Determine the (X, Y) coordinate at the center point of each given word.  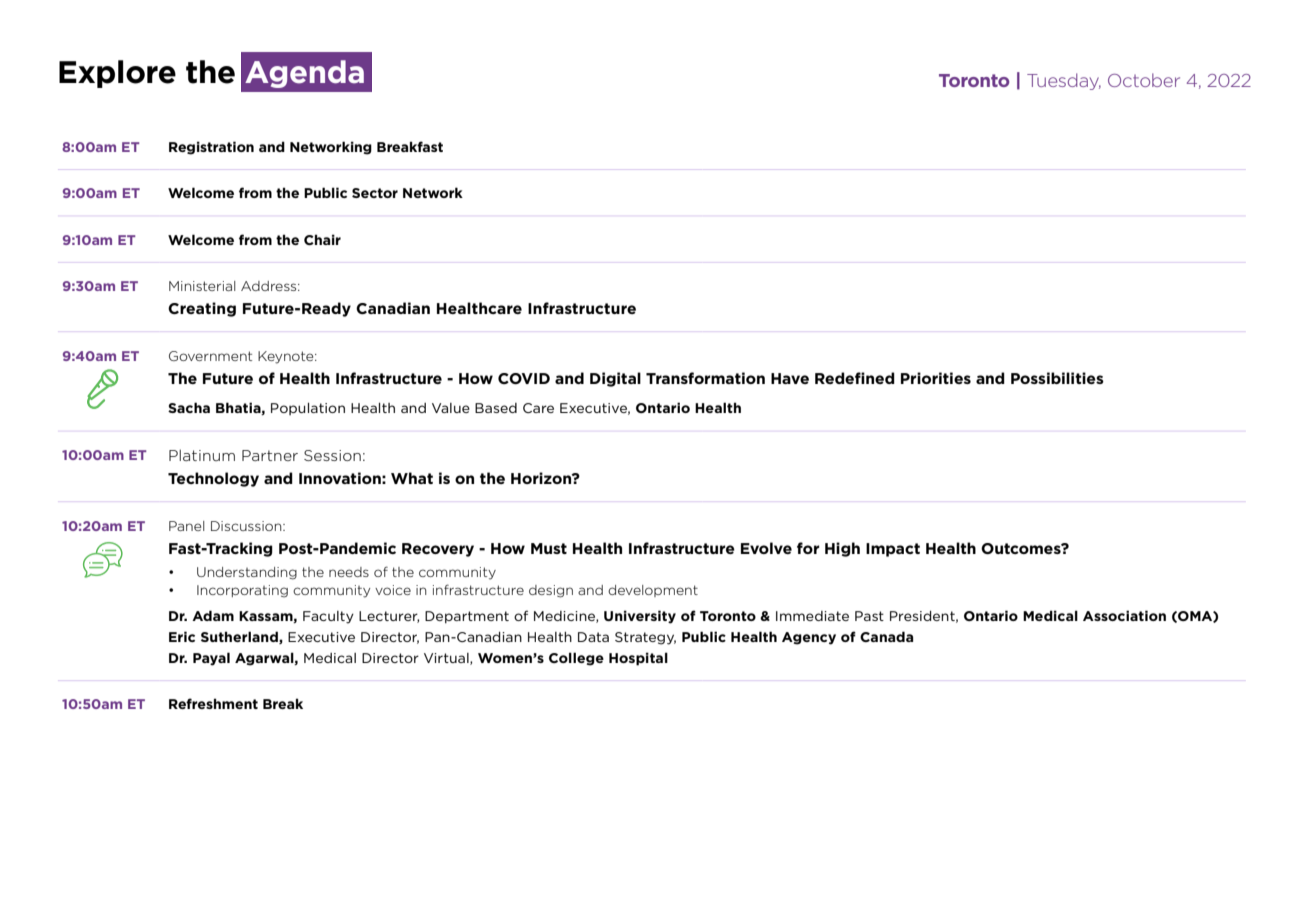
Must (549, 548)
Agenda (304, 74)
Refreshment (213, 703)
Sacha (189, 407)
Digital (615, 379)
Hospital (638, 659)
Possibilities (1057, 378)
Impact (893, 550)
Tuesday (1064, 81)
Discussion (247, 526)
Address (270, 286)
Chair (322, 239)
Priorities (936, 378)
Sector (375, 193)
